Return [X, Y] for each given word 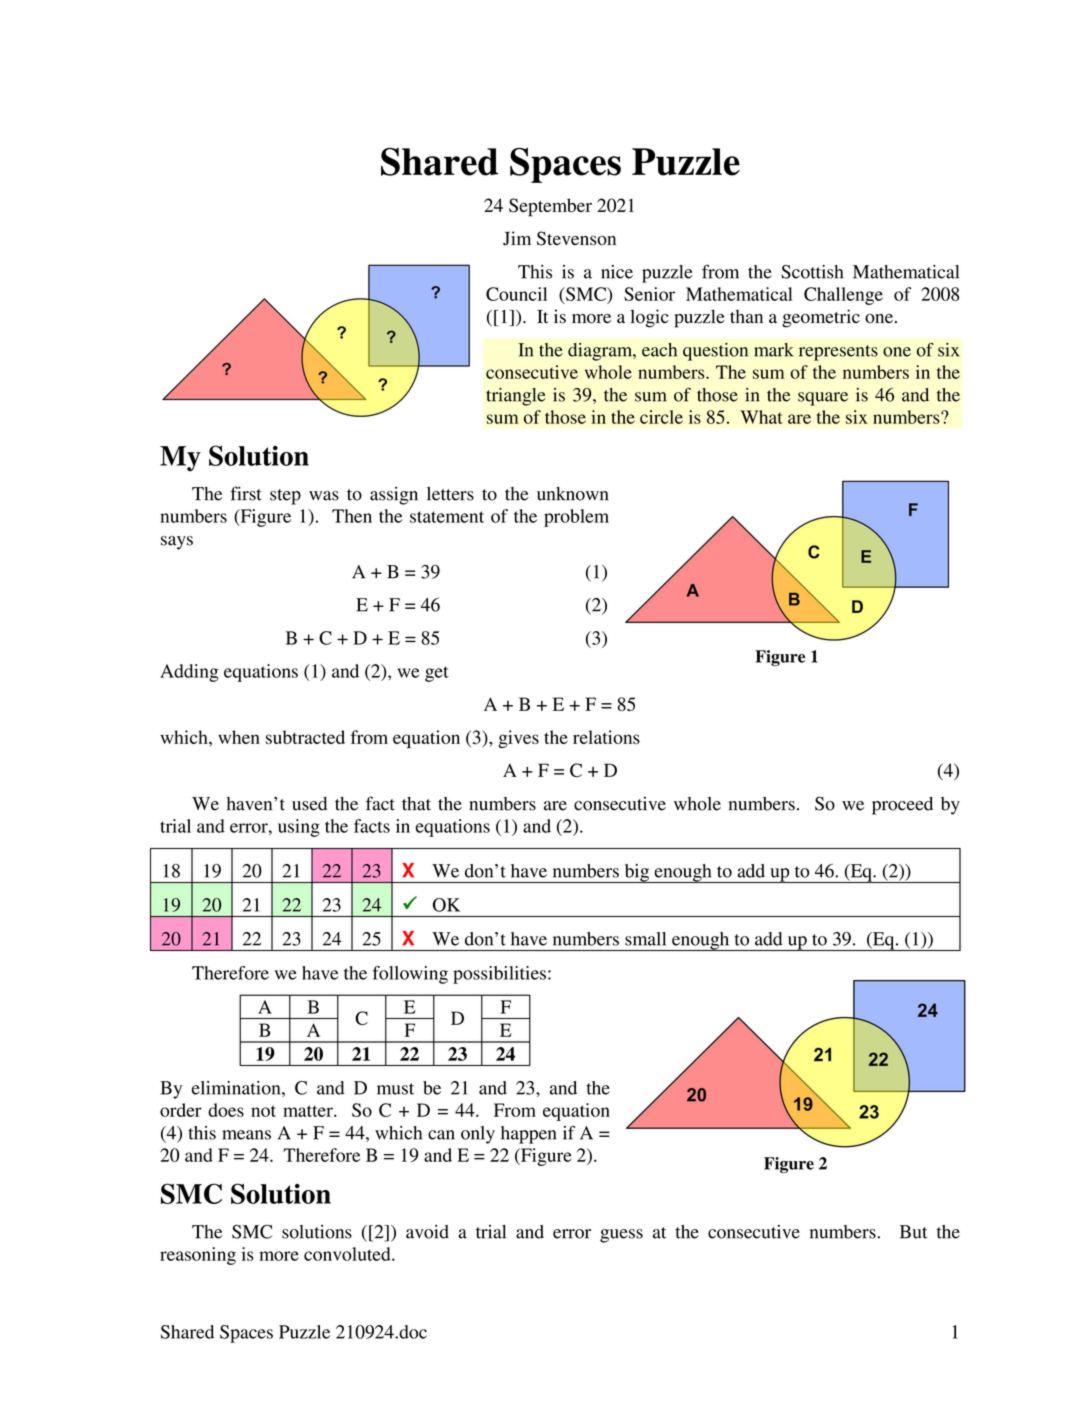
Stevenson [576, 238]
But [913, 1232]
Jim [517, 238]
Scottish [812, 272]
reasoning [198, 1256]
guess [621, 1236]
